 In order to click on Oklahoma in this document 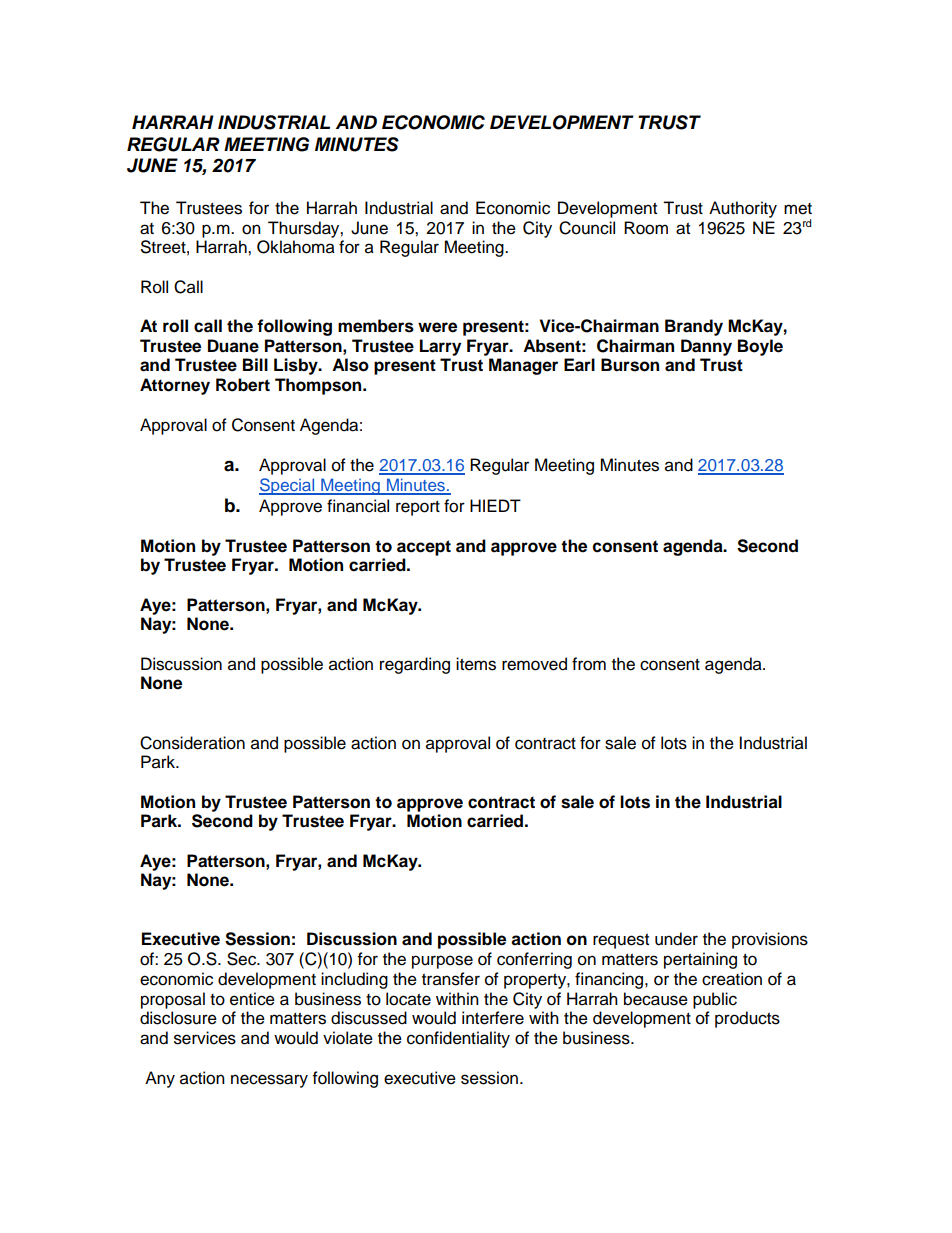, I will do `click(296, 247)`.
